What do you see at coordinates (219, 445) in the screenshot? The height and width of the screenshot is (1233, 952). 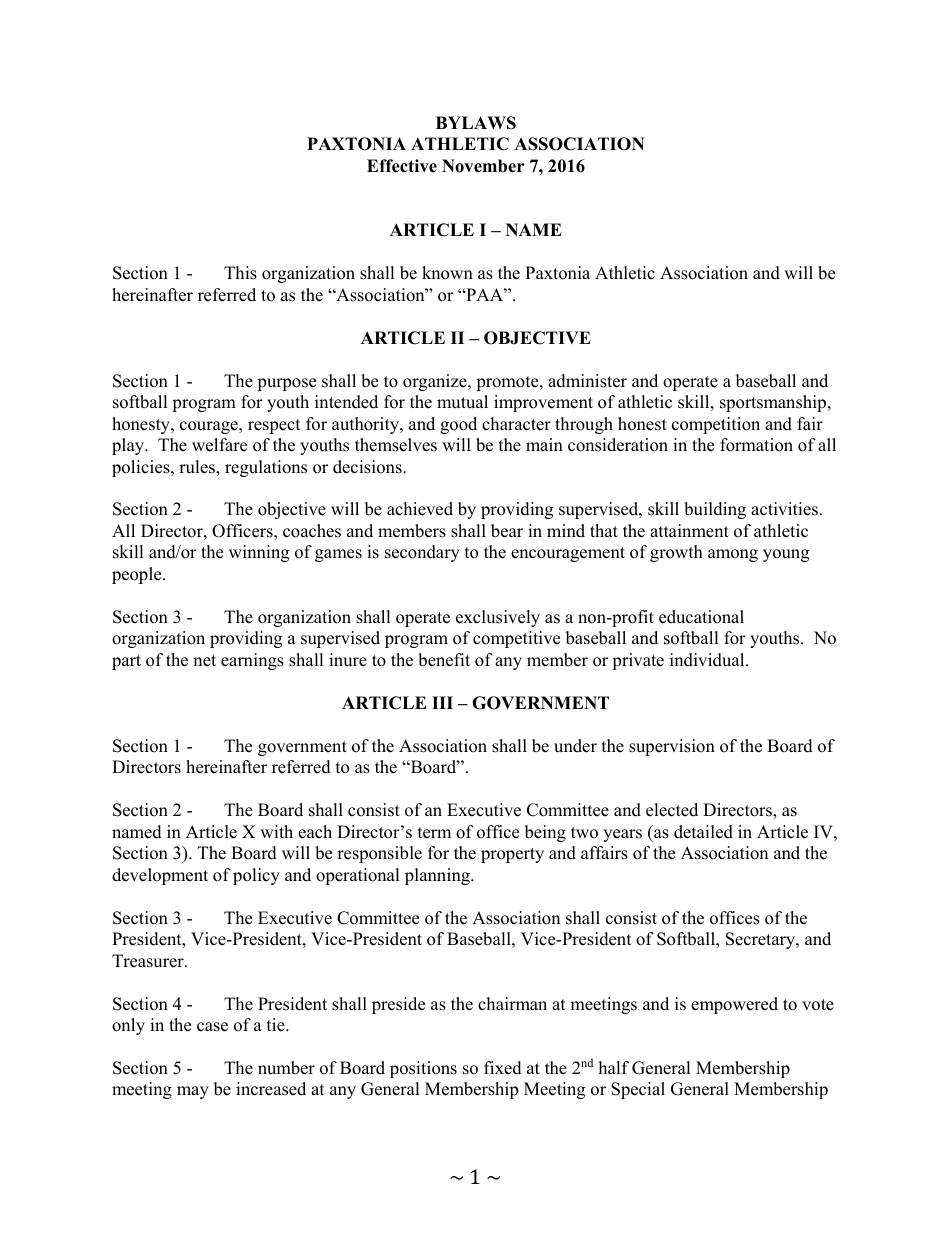 I see `welfare` at bounding box center [219, 445].
